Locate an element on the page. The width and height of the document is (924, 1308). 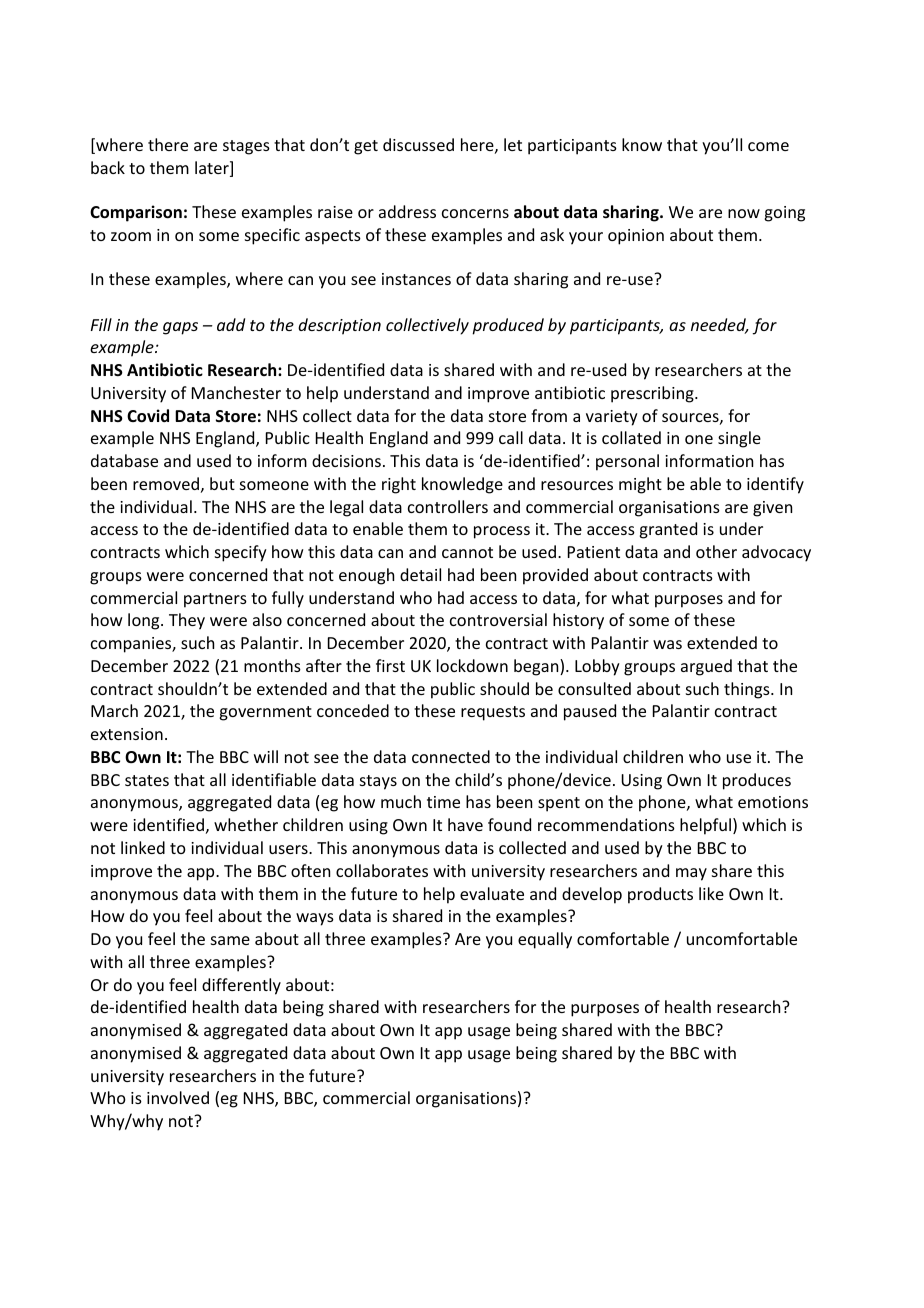
come is located at coordinates (768, 146).
